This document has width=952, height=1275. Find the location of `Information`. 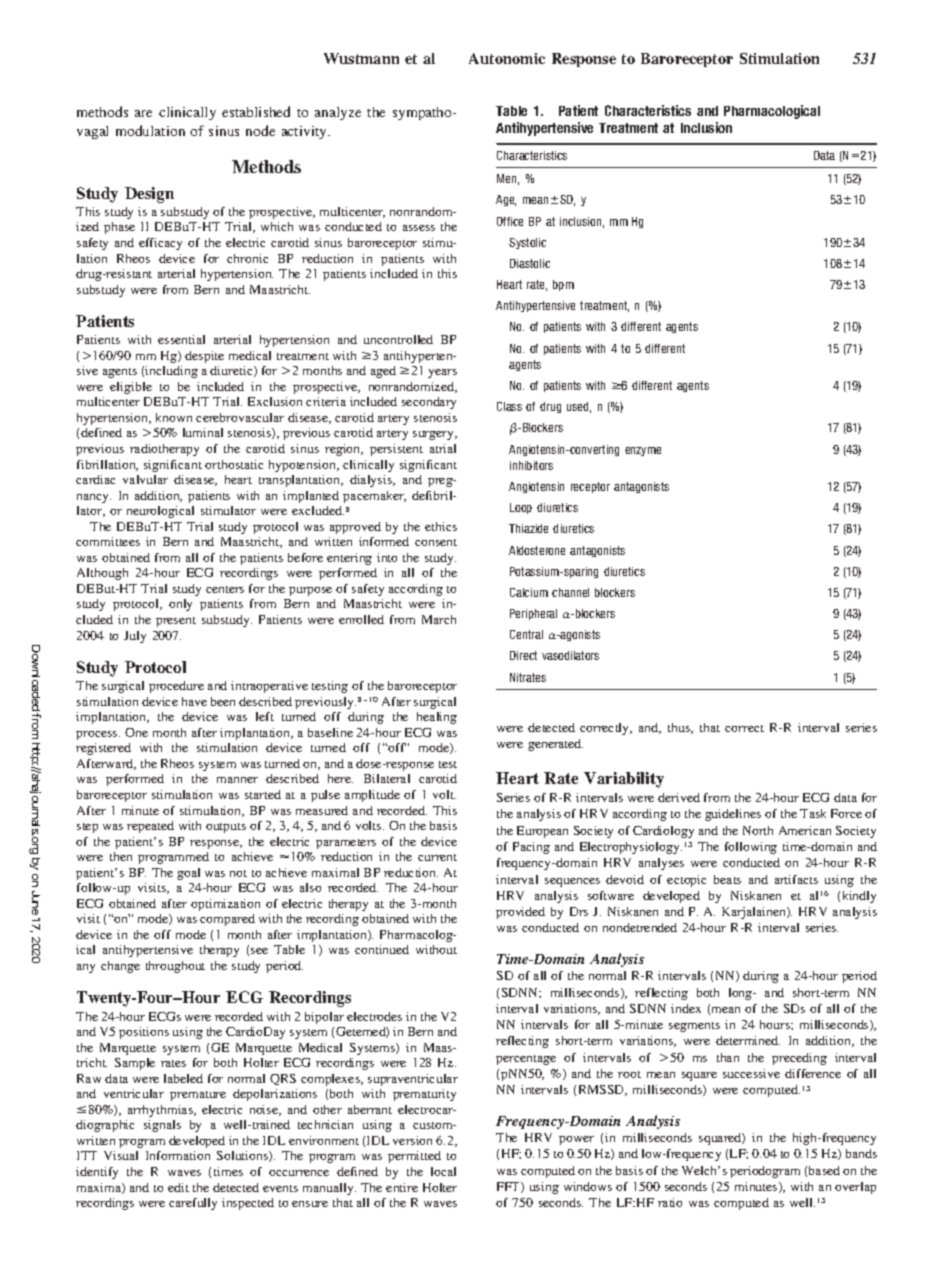

Information is located at coordinates (178, 1155).
